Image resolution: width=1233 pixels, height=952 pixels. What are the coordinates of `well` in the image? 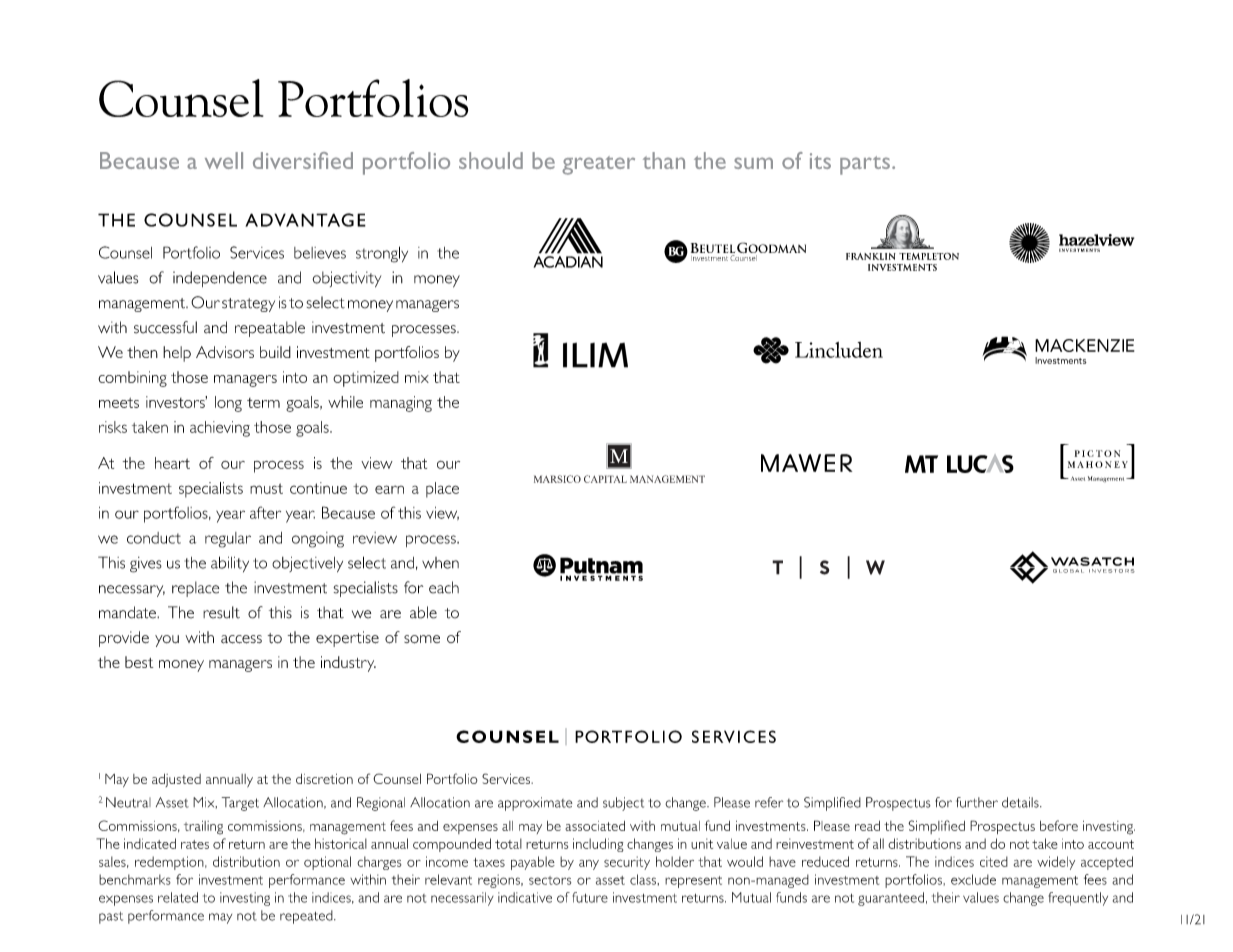 It's located at (224, 160).
